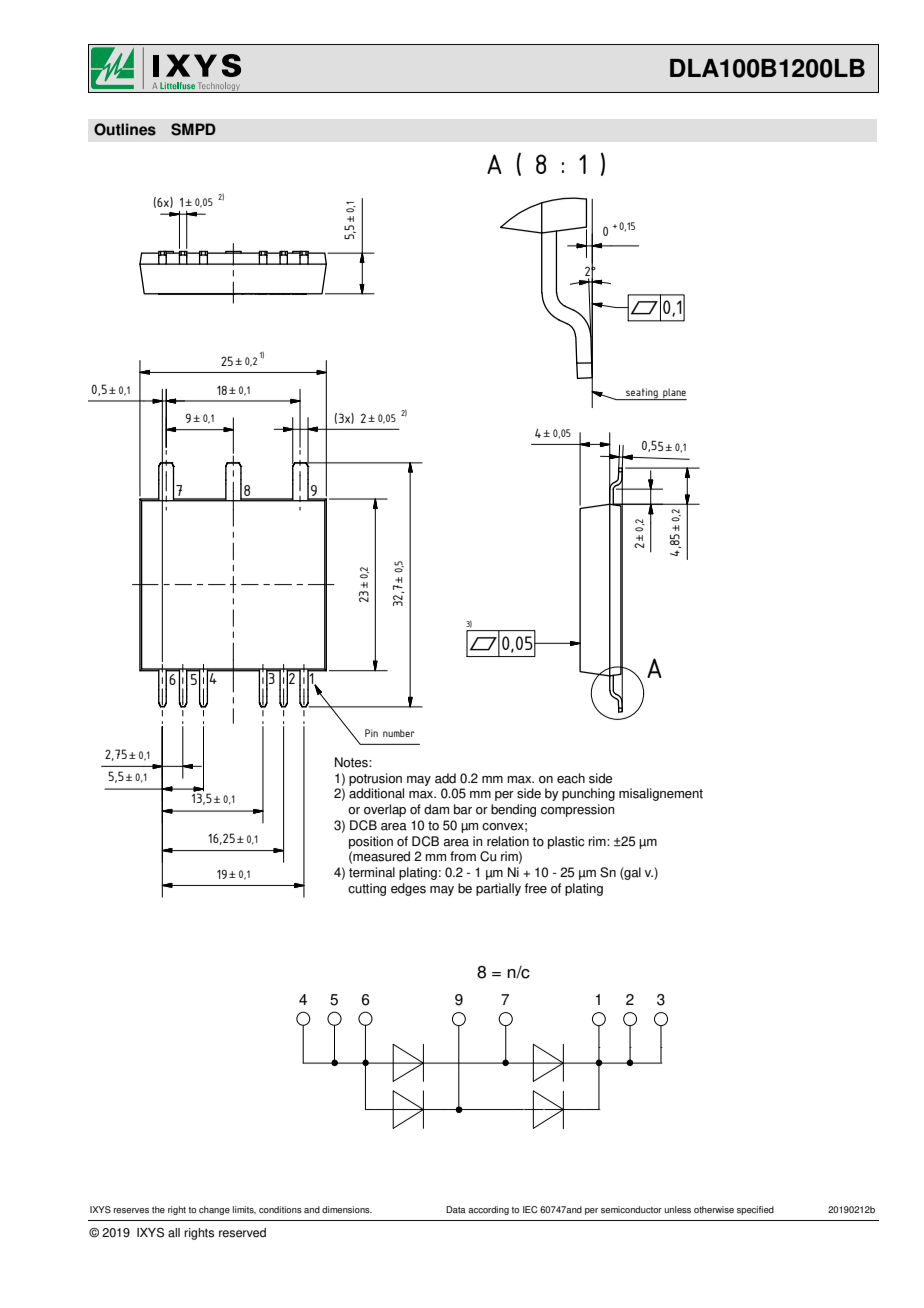  I want to click on Data, so click(456, 1209).
